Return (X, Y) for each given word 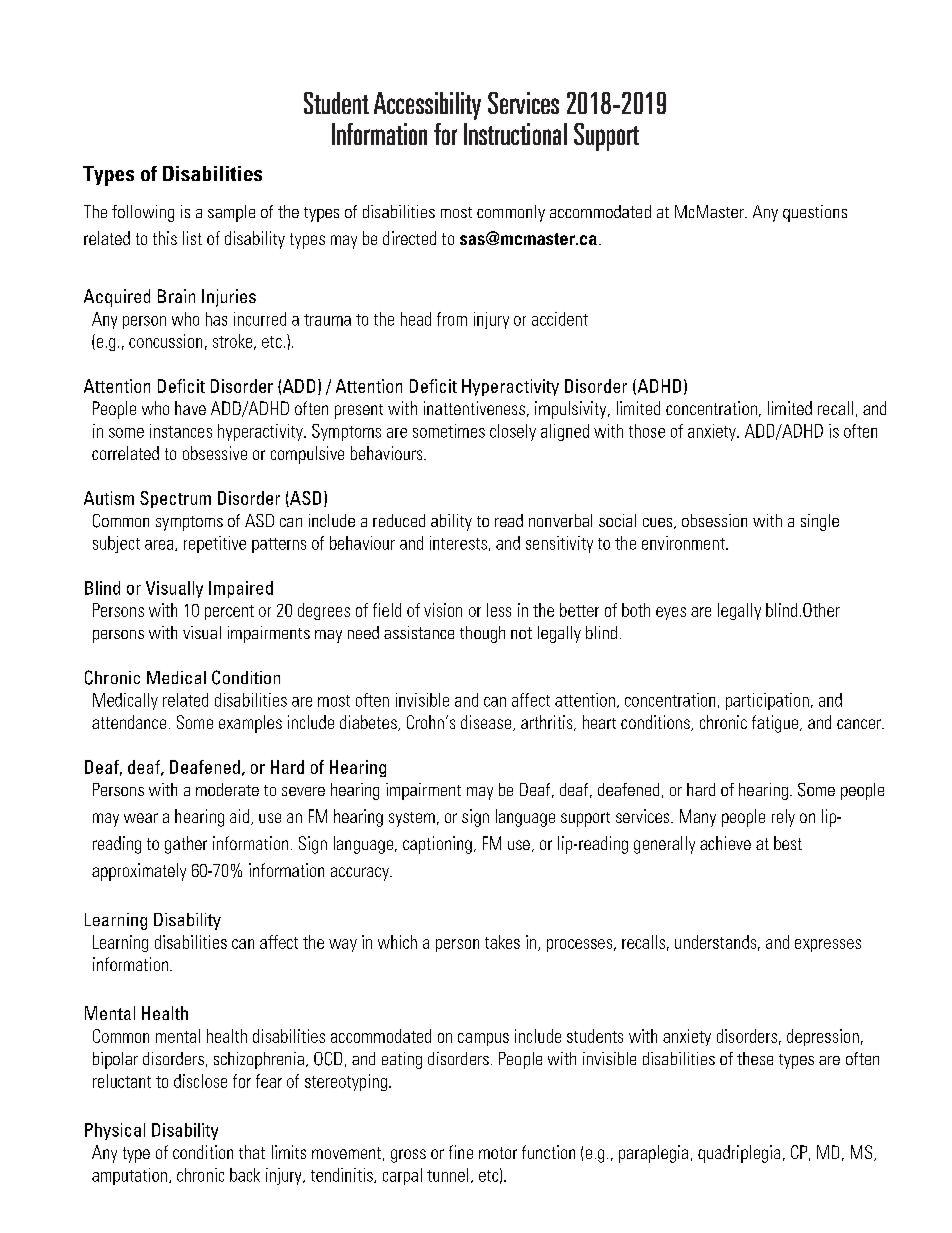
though (482, 634)
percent (229, 612)
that (252, 1152)
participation (767, 701)
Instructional (515, 134)
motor (498, 1153)
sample (231, 213)
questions (815, 213)
